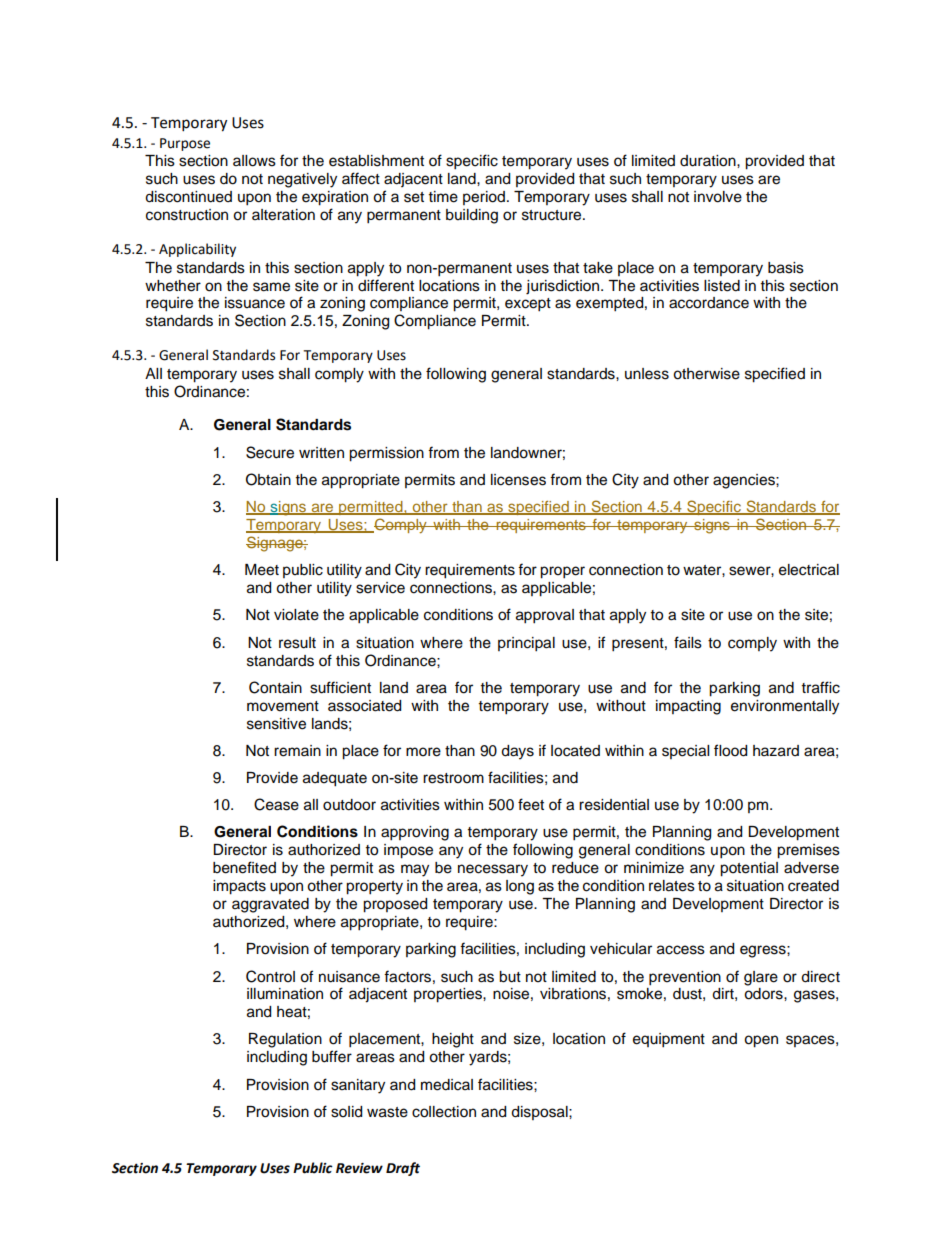 The width and height of the screenshot is (952, 1233). Describe the element at coordinates (484, 198) in the screenshot. I see `period` at that location.
